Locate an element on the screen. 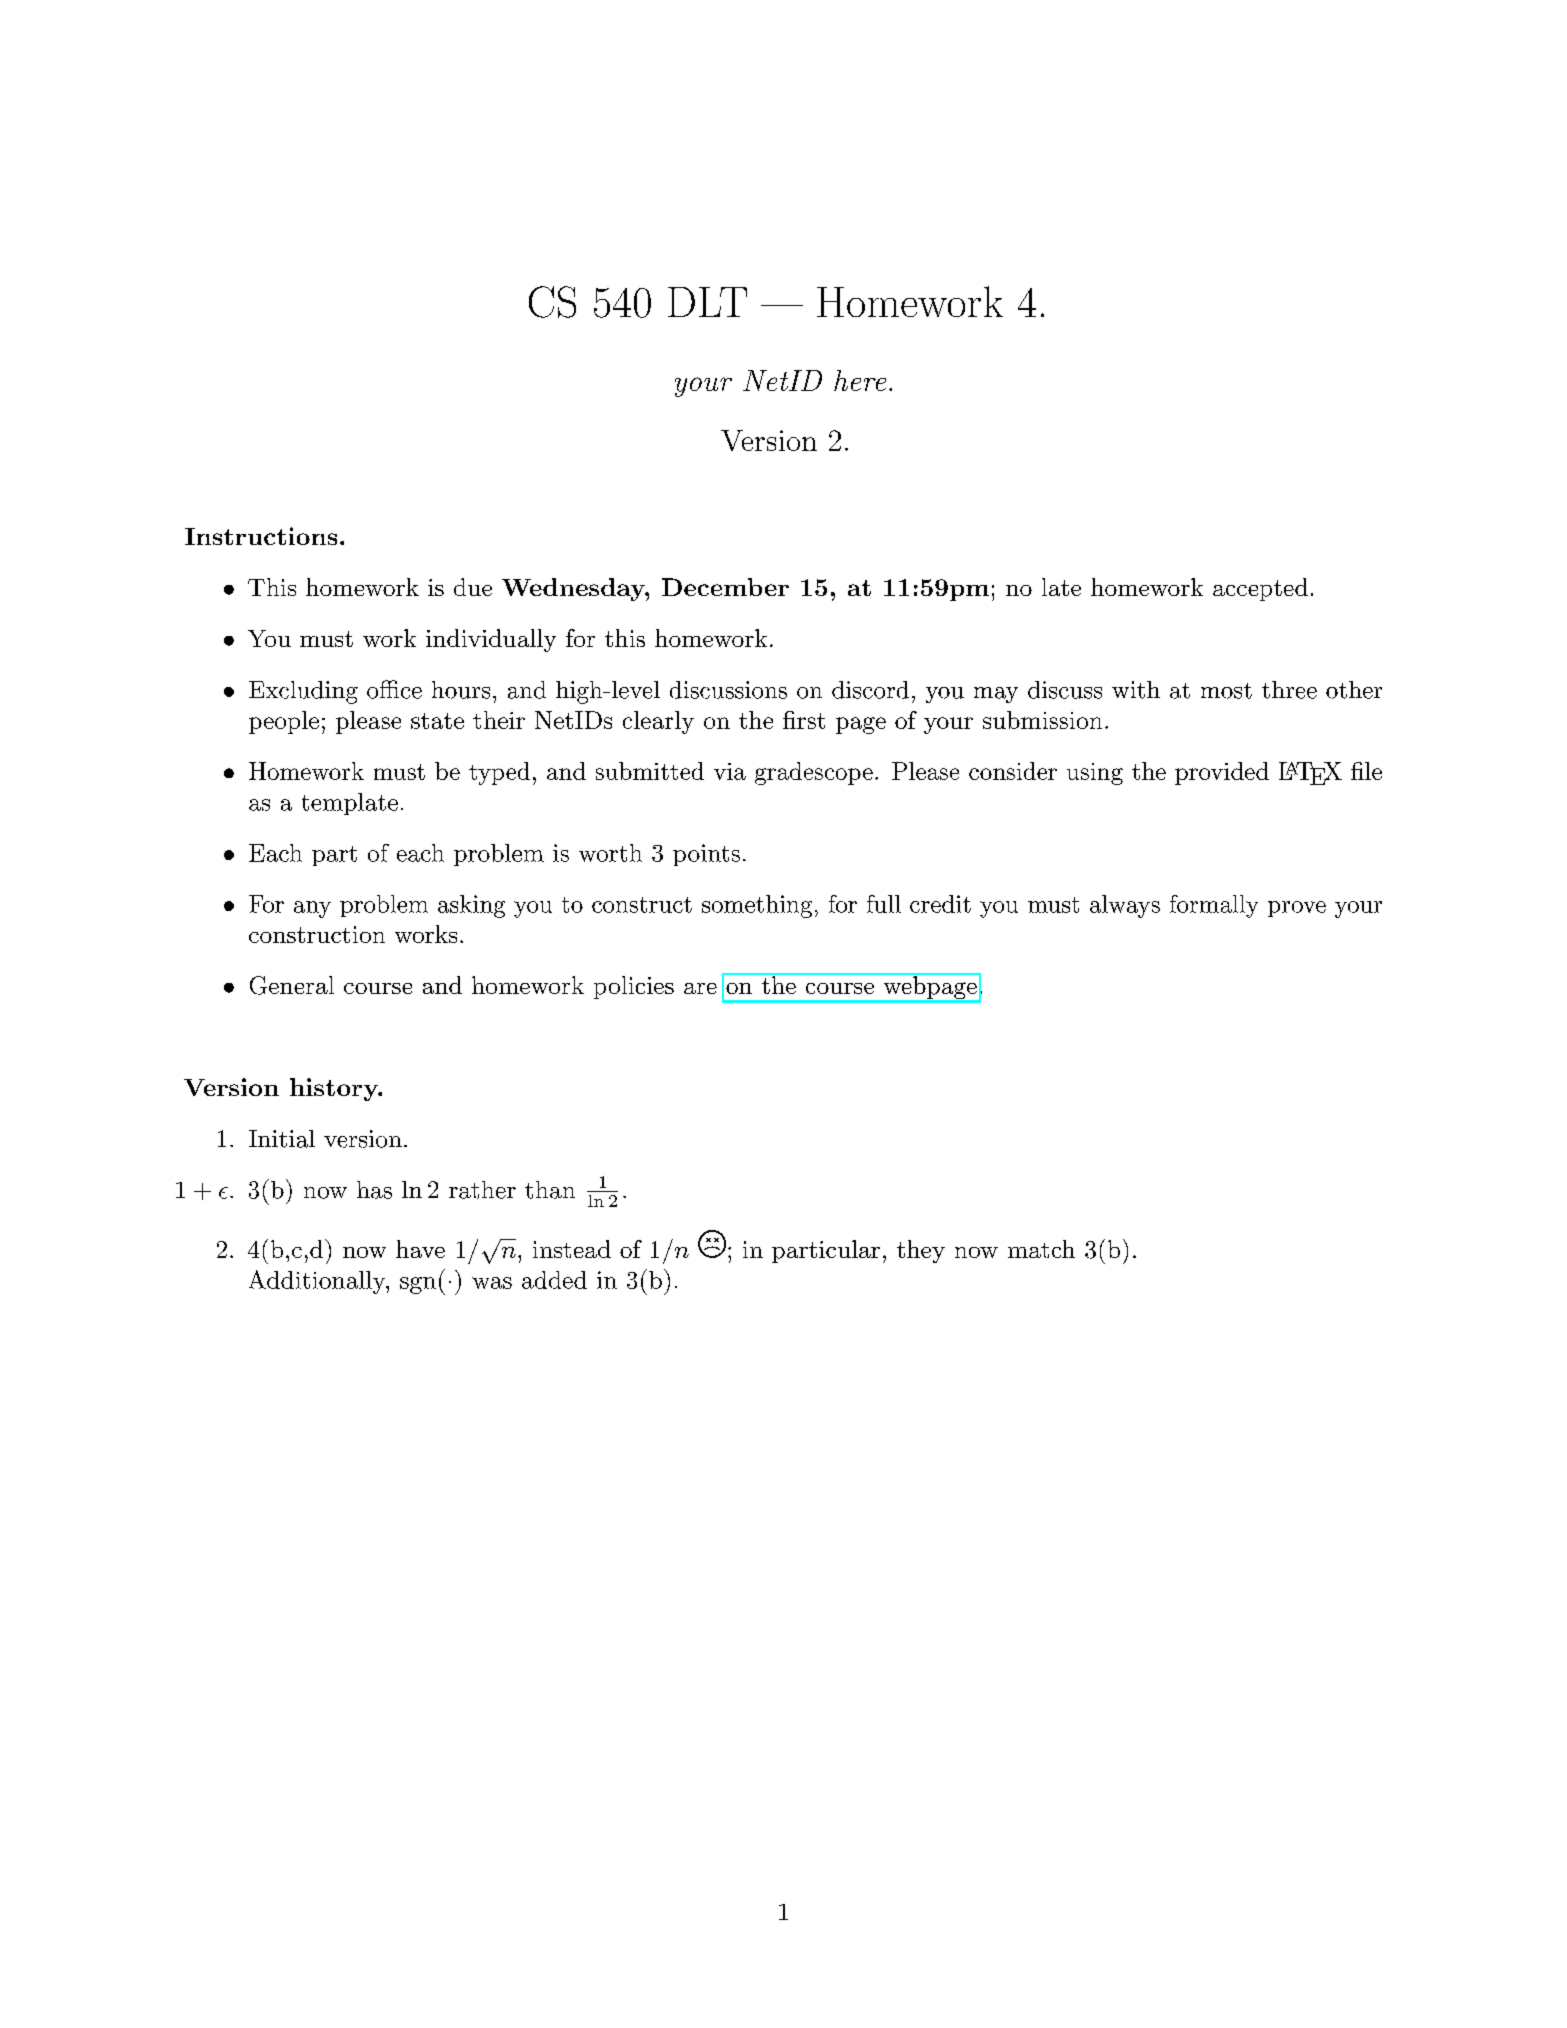 The image size is (1567, 2028). they is located at coordinates (921, 1251).
